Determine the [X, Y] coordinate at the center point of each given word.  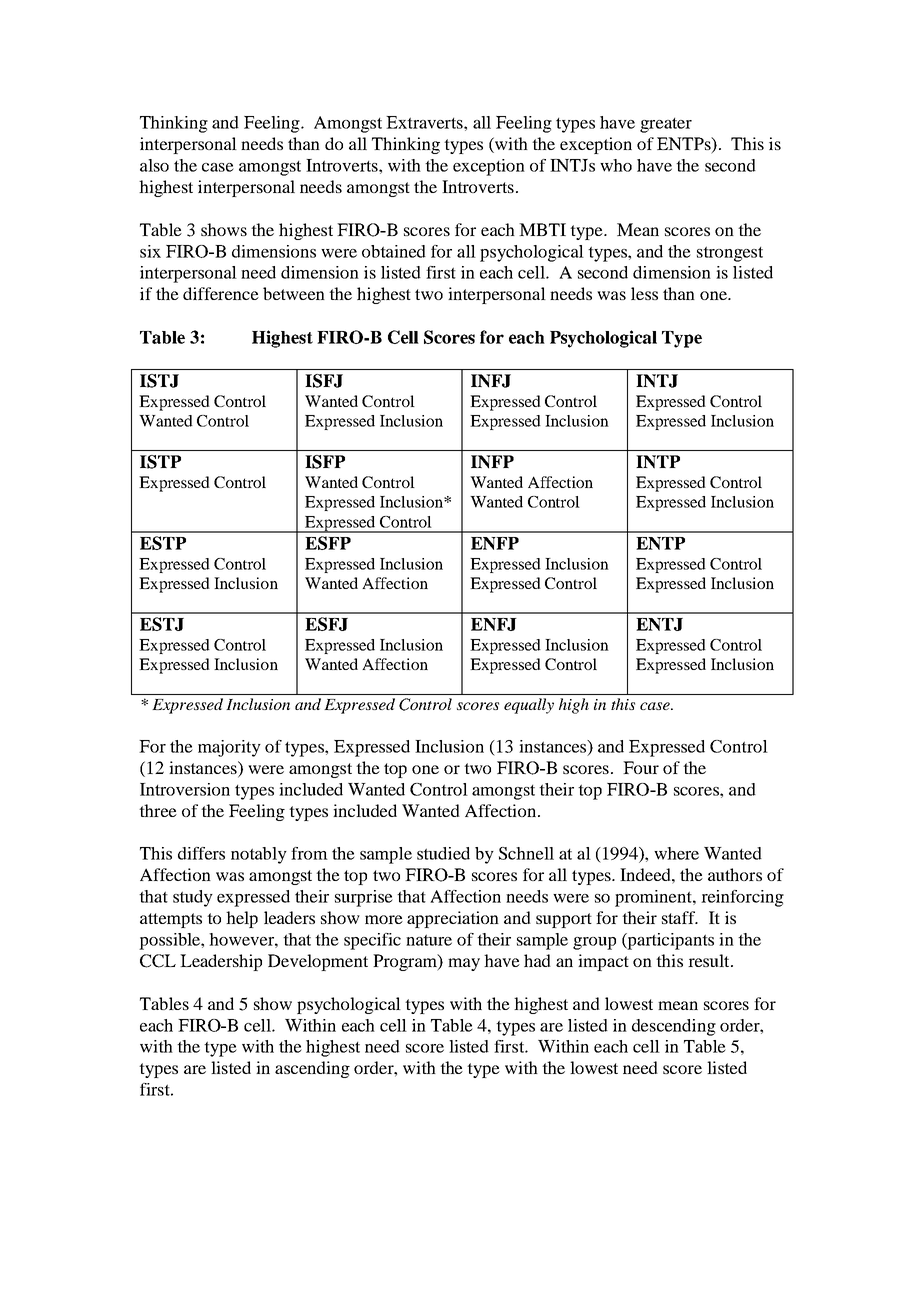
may [464, 964]
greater [666, 125]
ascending [312, 1069]
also [154, 165]
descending [674, 1027]
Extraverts [425, 122]
